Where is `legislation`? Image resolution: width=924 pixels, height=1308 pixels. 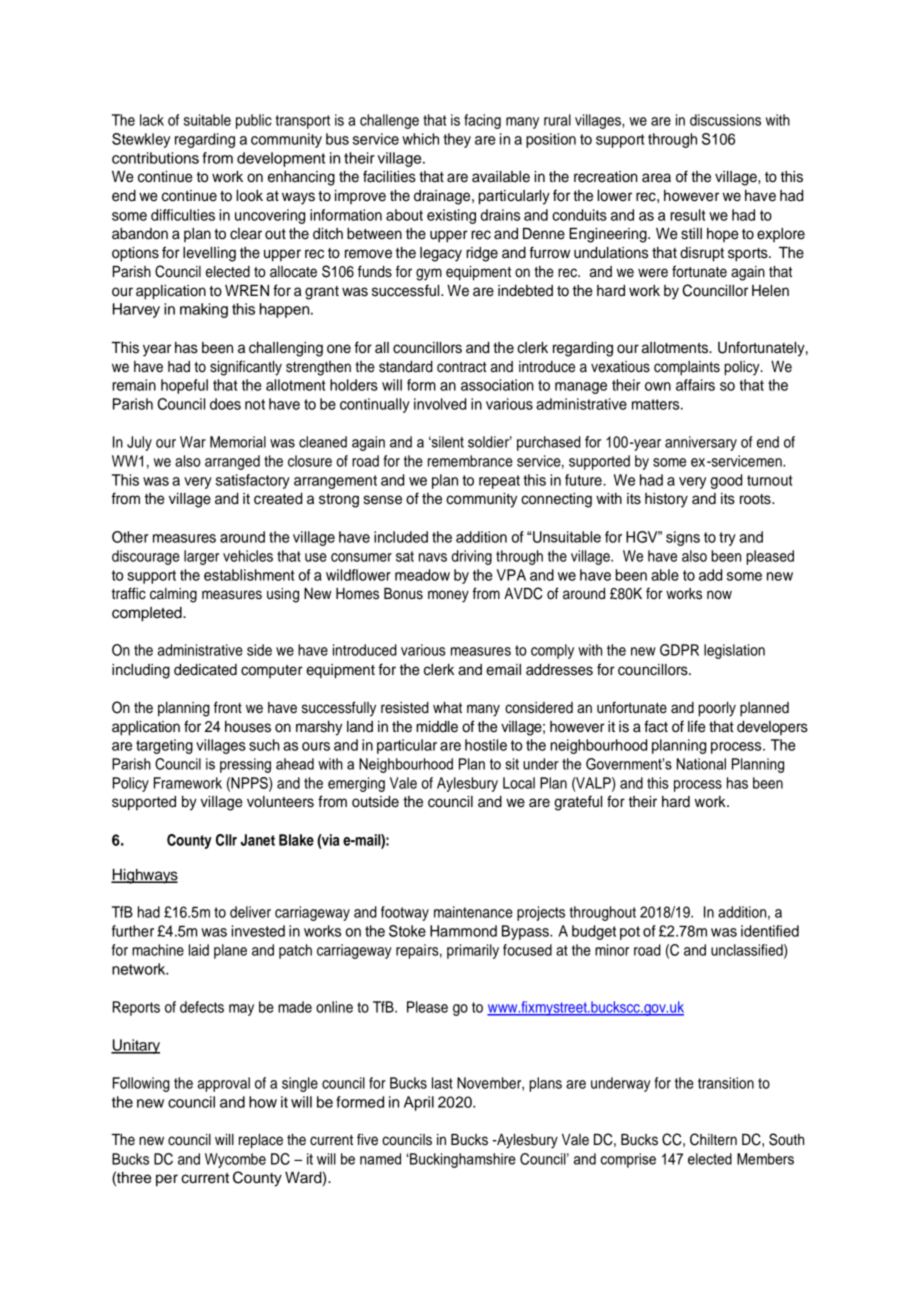
legislation is located at coordinates (734, 651).
